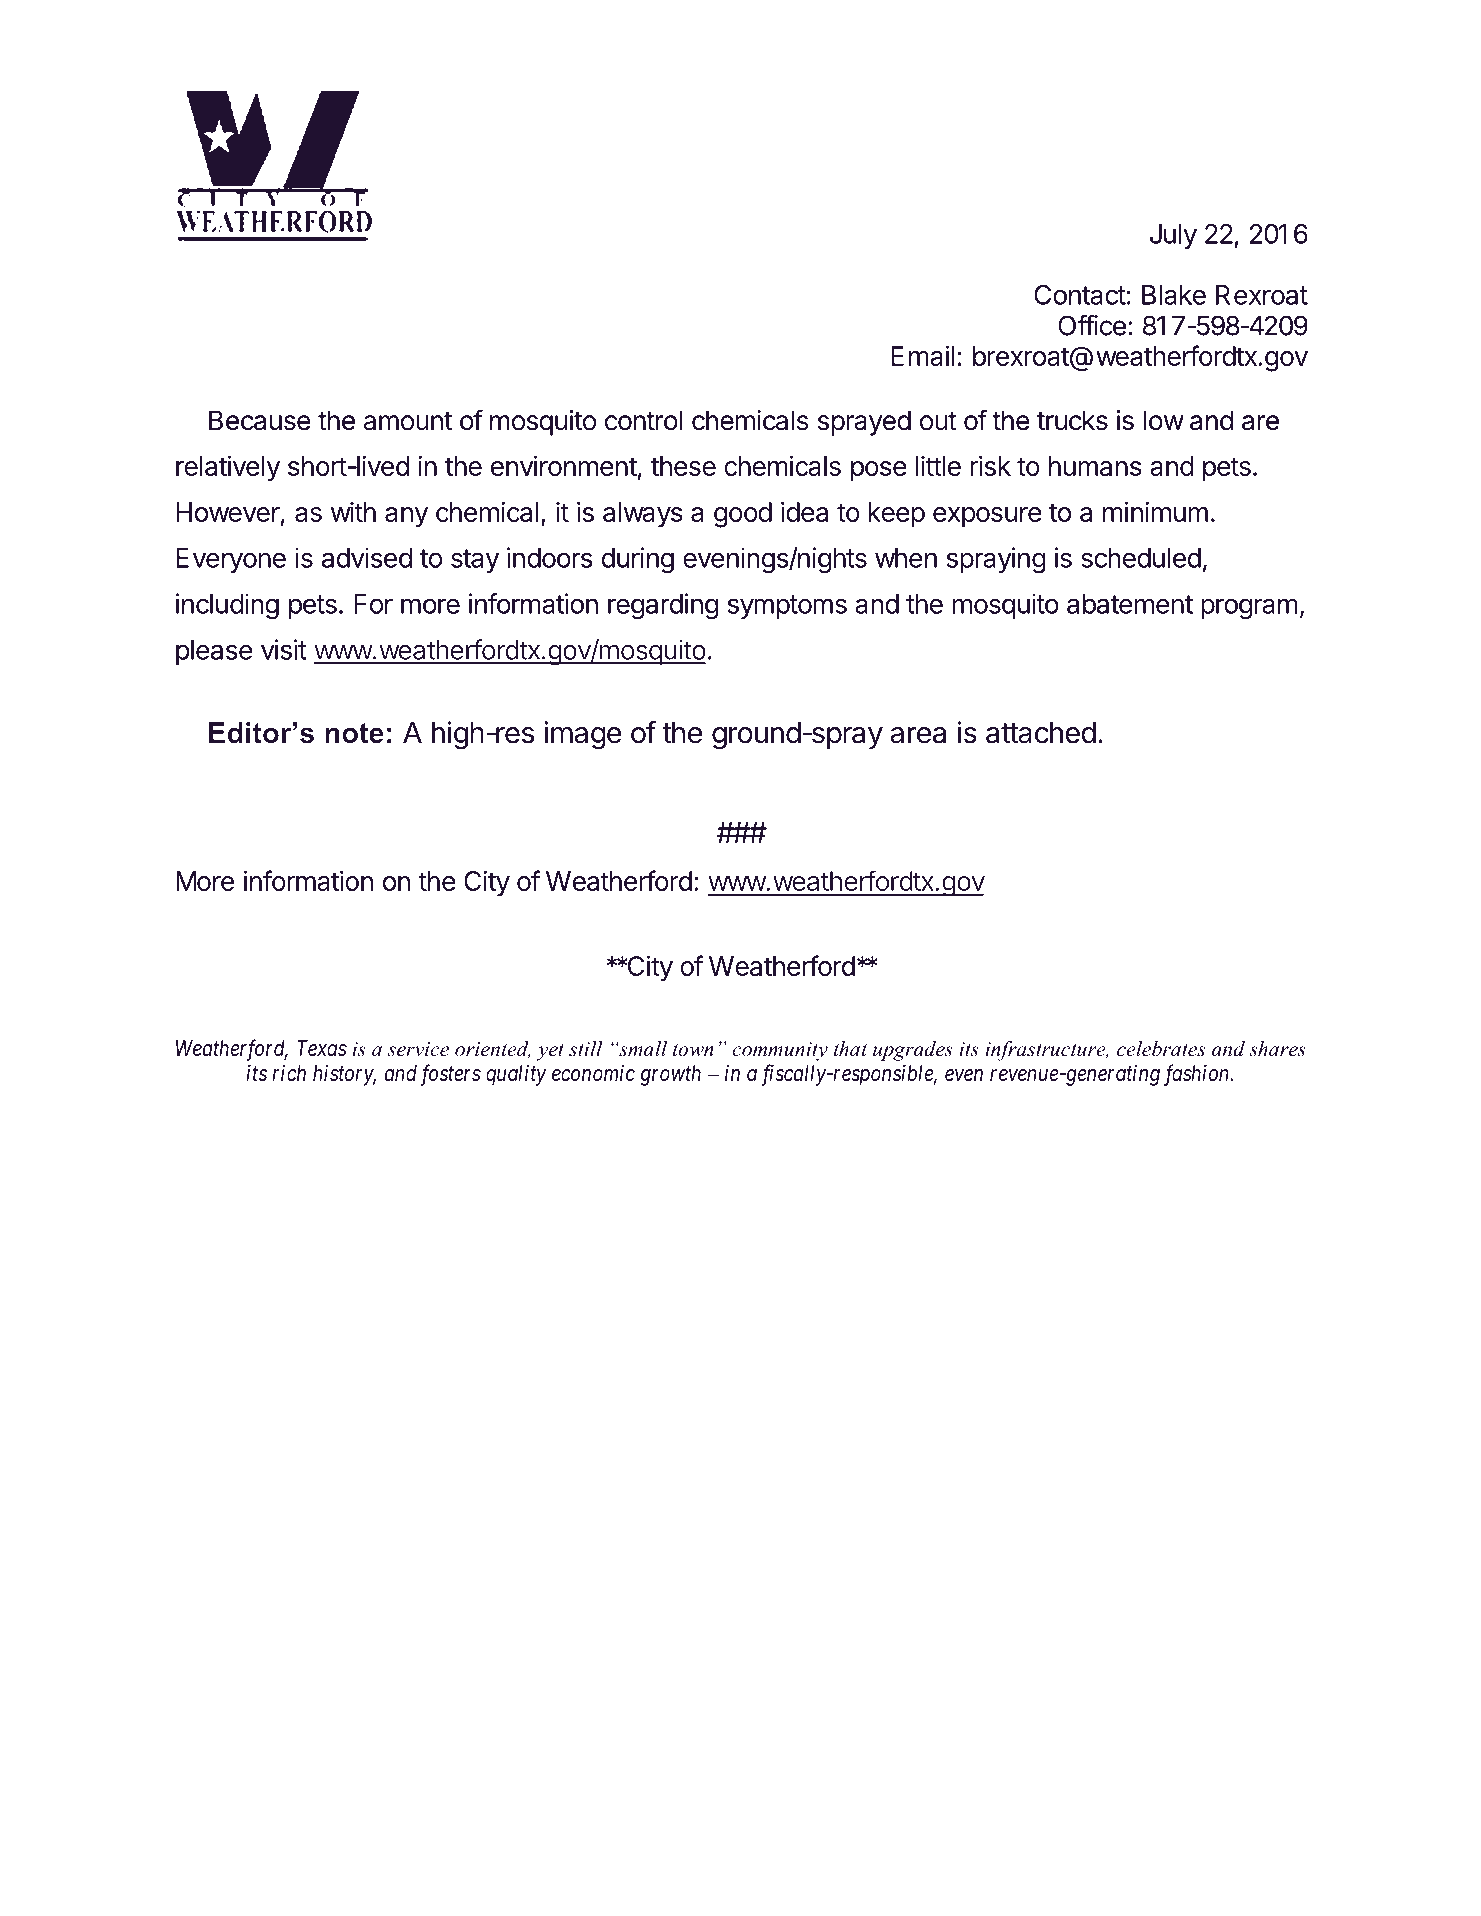 The height and width of the image is (1916, 1481). Describe the element at coordinates (923, 355) in the image. I see `Email` at that location.
